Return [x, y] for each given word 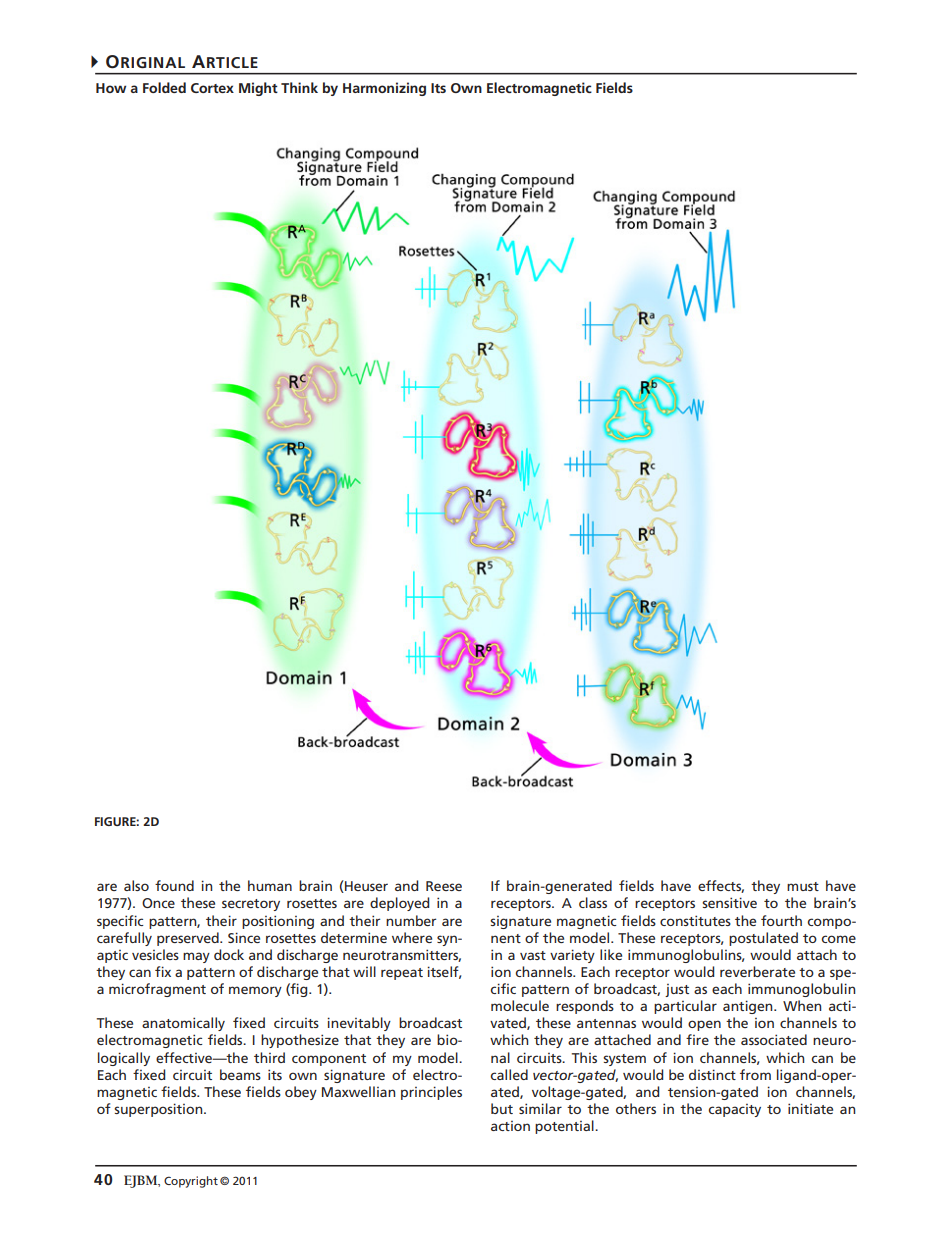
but [502, 1108]
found [174, 885]
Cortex [212, 88]
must [803, 886]
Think [299, 87]
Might [258, 89]
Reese [444, 886]
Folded [164, 87]
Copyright [191, 1182]
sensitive [729, 902]
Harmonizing [384, 89]
